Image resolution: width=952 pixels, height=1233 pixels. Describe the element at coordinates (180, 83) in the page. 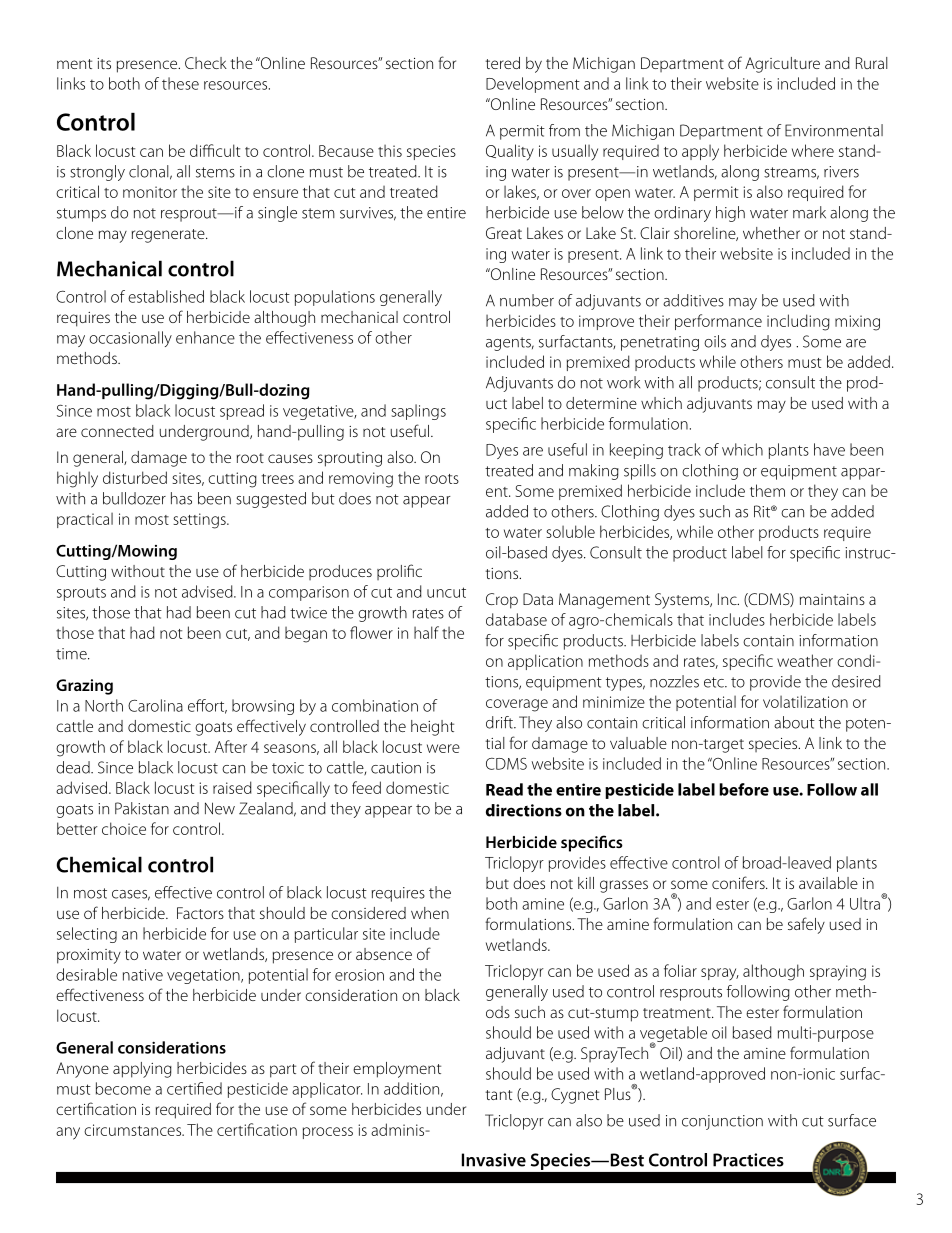

I see `these` at that location.
